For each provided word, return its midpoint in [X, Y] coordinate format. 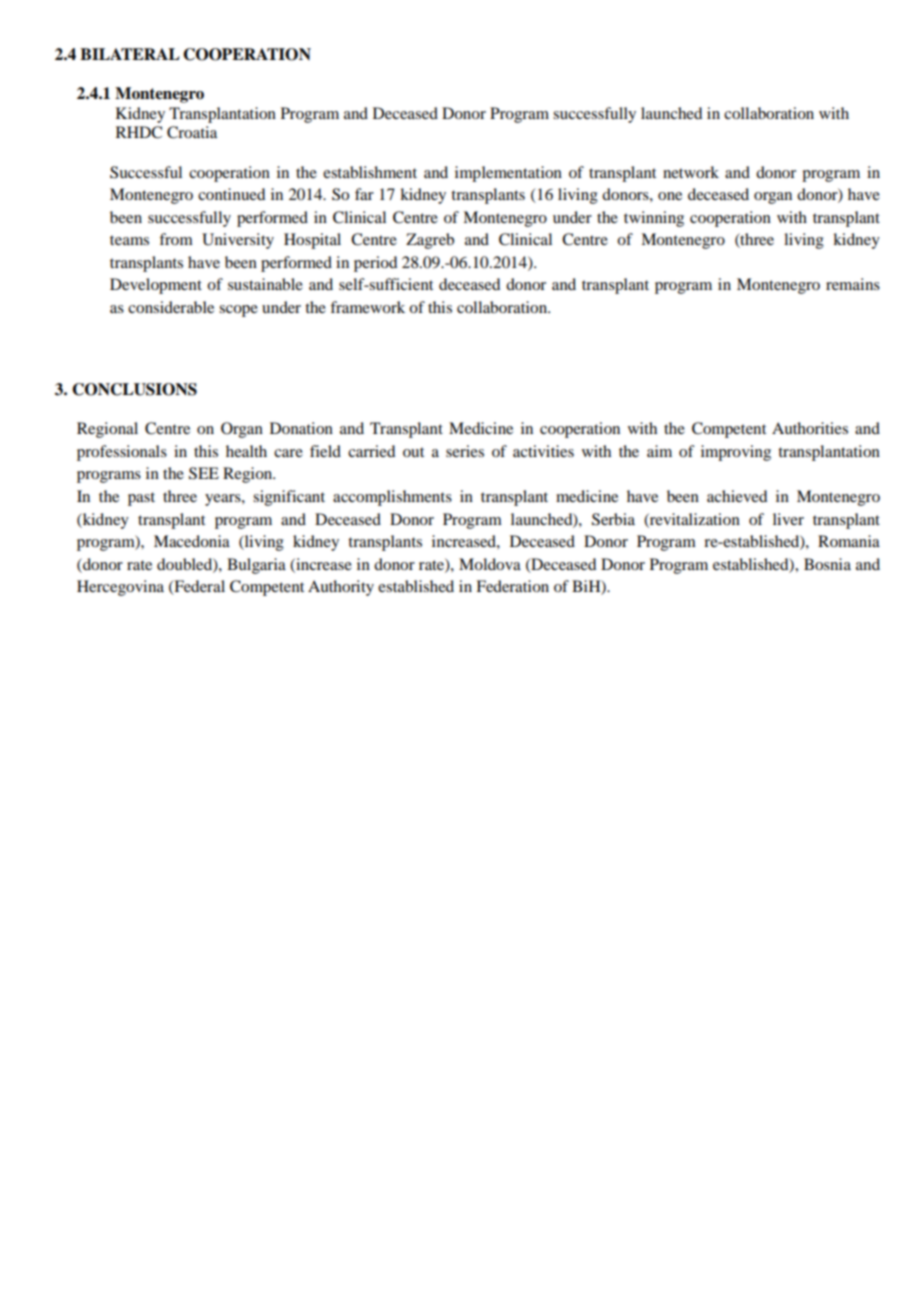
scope [238, 311]
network [691, 172]
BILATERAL [130, 54]
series [465, 451]
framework [367, 307]
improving [736, 453]
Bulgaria [256, 566]
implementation [508, 174]
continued [231, 194]
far [364, 194]
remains [853, 284]
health [246, 451]
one [670, 196]
